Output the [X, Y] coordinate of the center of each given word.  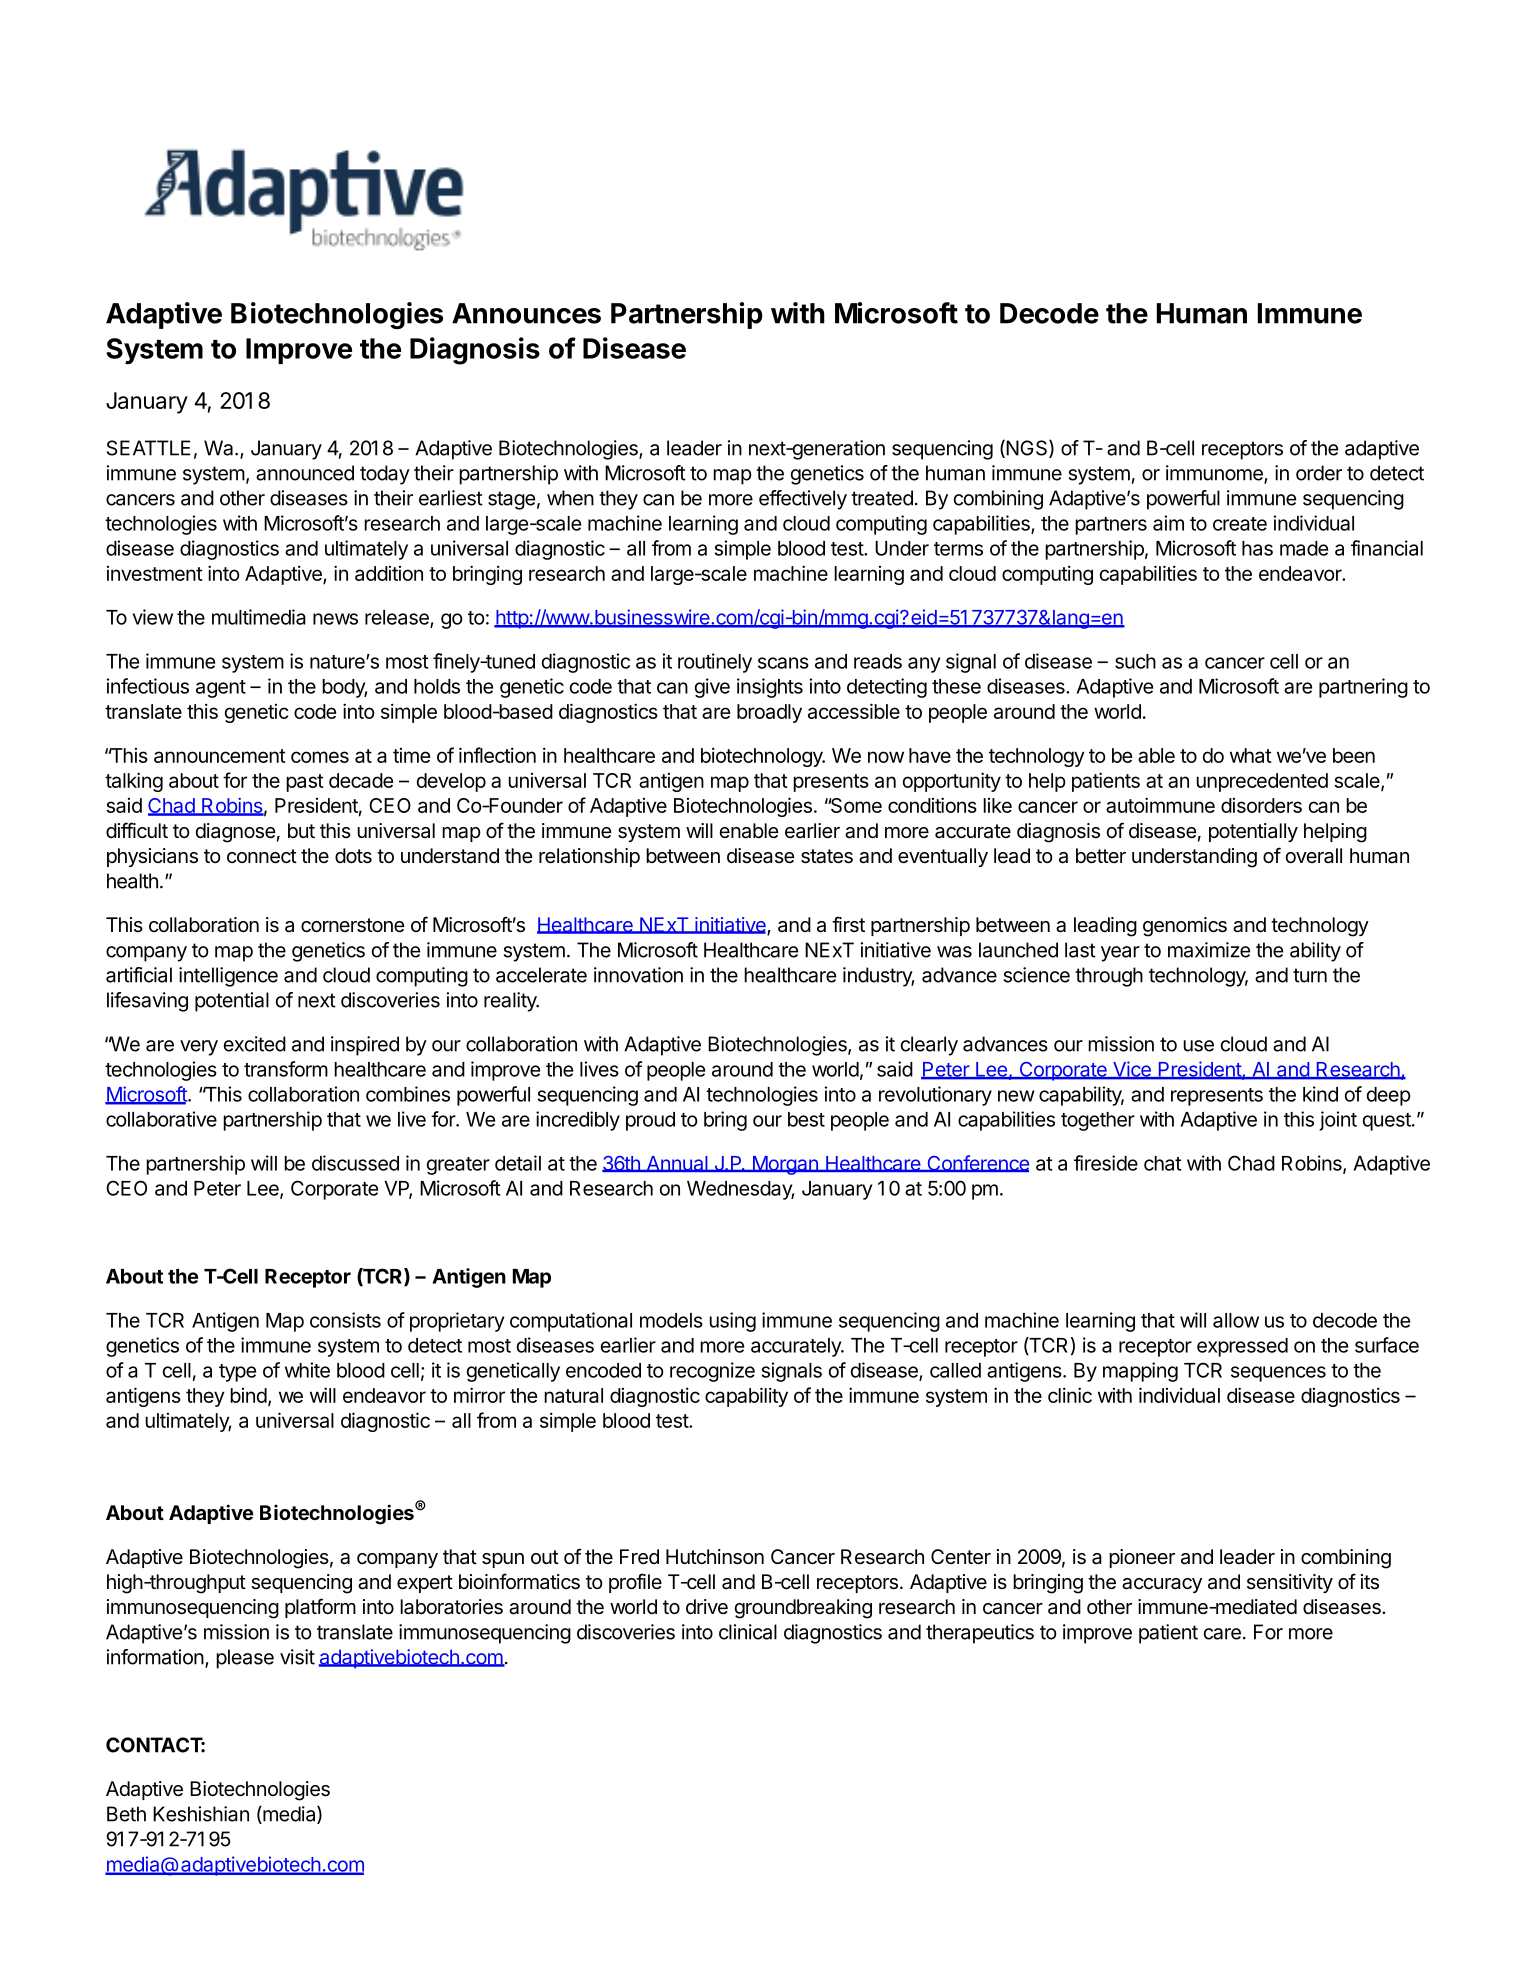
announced [305, 473]
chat [1162, 1163]
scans [783, 663]
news [335, 619]
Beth [126, 1814]
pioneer [1142, 1558]
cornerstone [353, 925]
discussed [355, 1163]
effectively [803, 500]
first [848, 924]
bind [248, 1395]
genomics [1185, 927]
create [1240, 524]
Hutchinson [715, 1557]
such [1135, 661]
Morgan [785, 1165]
